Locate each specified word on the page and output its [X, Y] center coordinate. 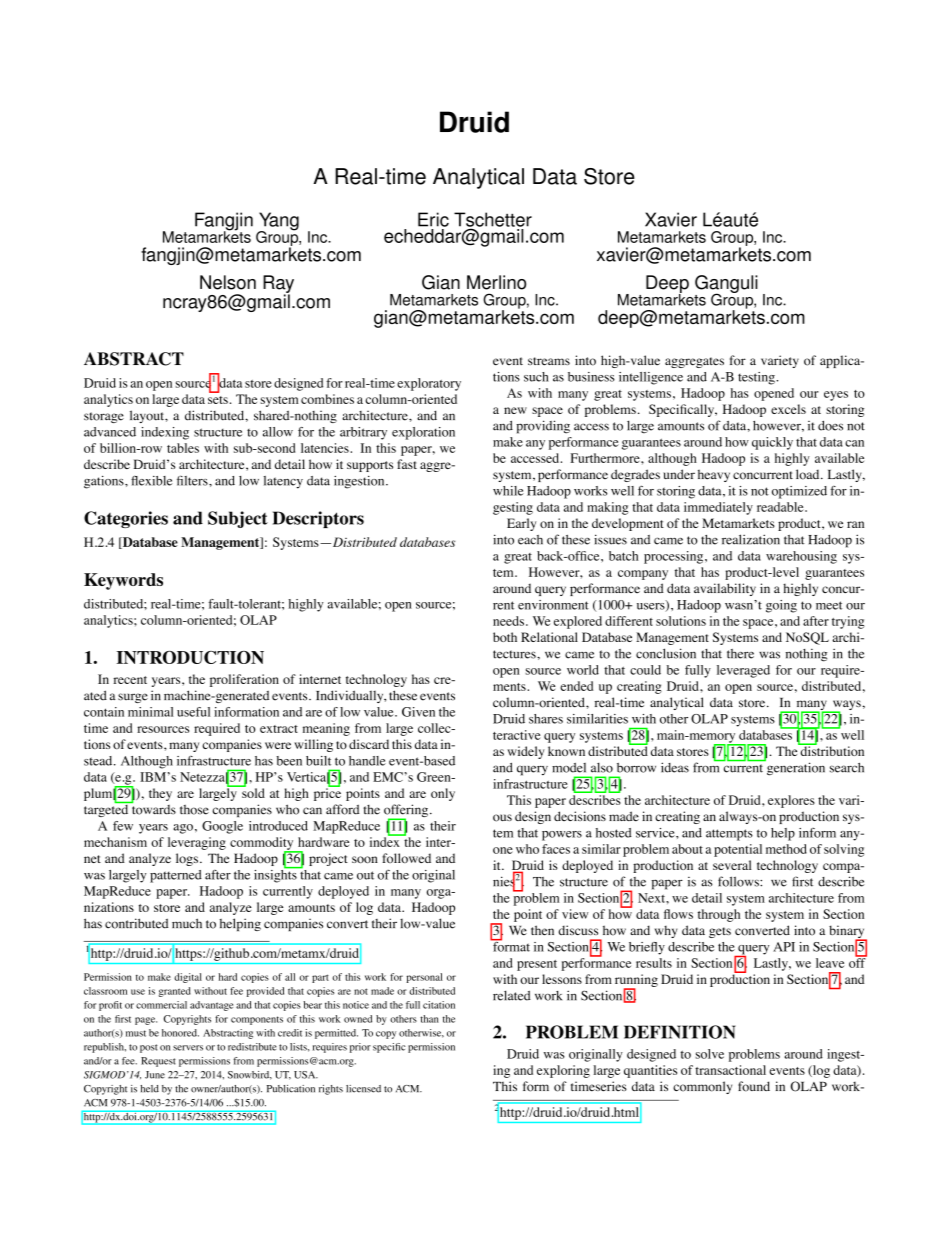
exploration [423, 433]
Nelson [228, 282]
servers [188, 1048]
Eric [433, 219]
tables [183, 448]
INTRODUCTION [190, 657]
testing [757, 378]
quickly [772, 443]
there [740, 654]
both [505, 637]
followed [406, 858]
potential [738, 850]
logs [187, 859]
